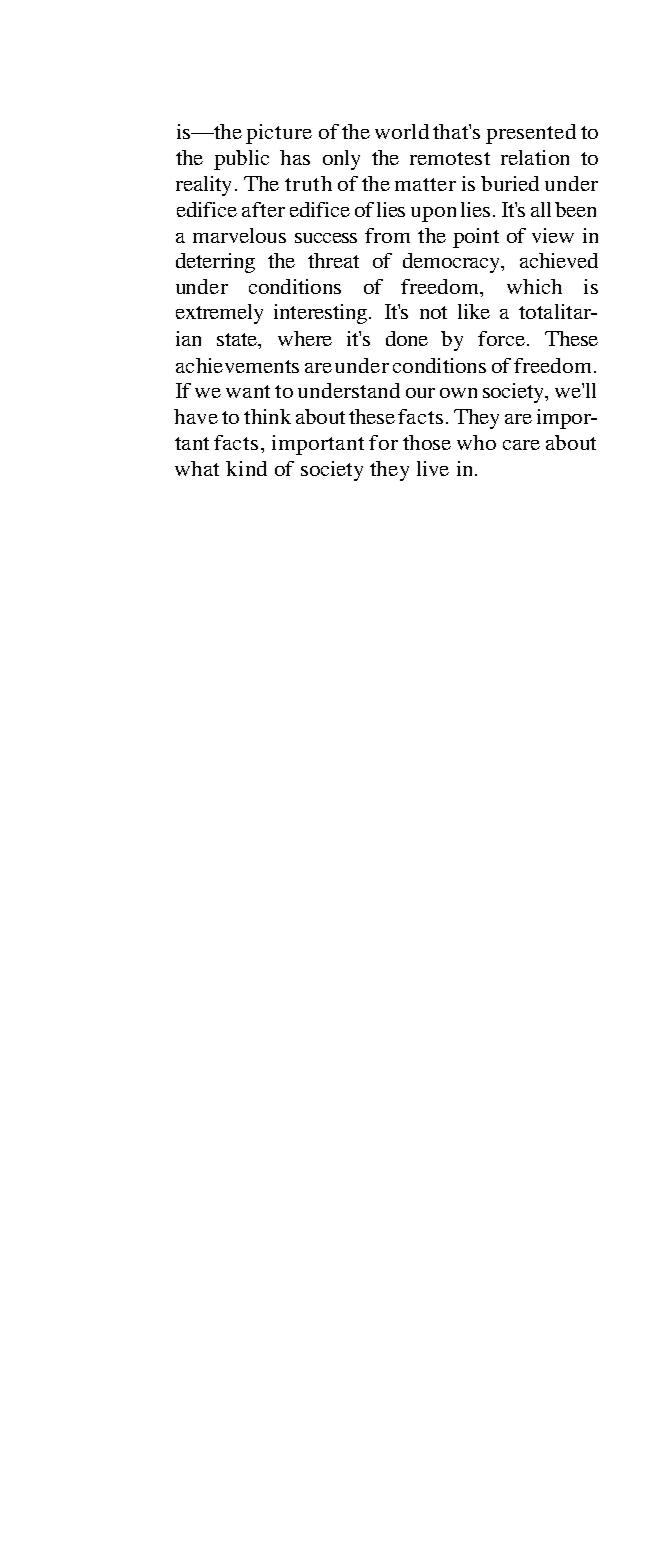 The width and height of the screenshot is (656, 1568). What do you see at coordinates (433, 468) in the screenshot?
I see `live` at bounding box center [433, 468].
